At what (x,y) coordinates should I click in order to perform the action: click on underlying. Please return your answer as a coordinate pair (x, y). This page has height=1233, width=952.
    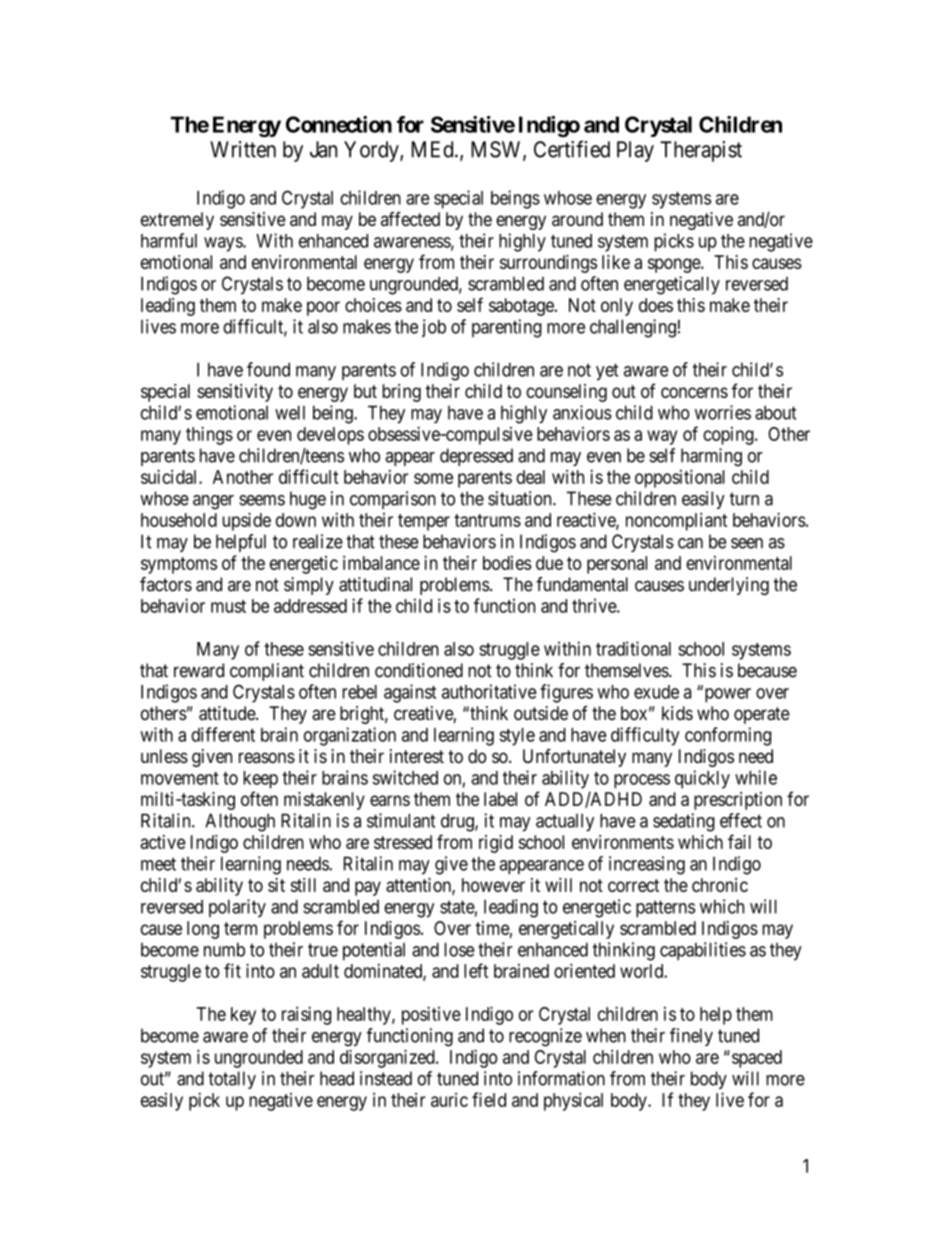
    Looking at the image, I should click on (729, 586).
